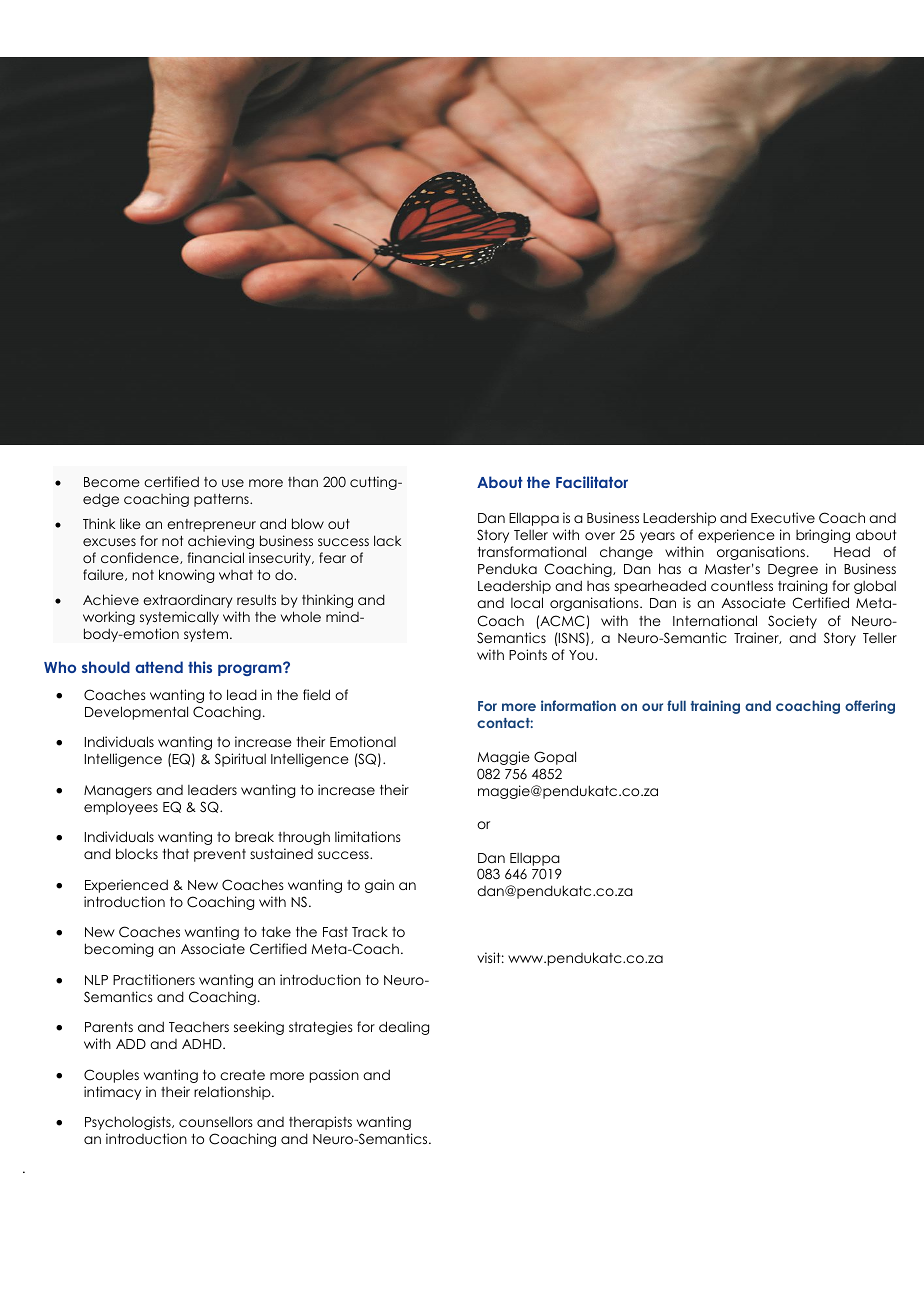 This image has width=924, height=1307. I want to click on Executive, so click(783, 517).
